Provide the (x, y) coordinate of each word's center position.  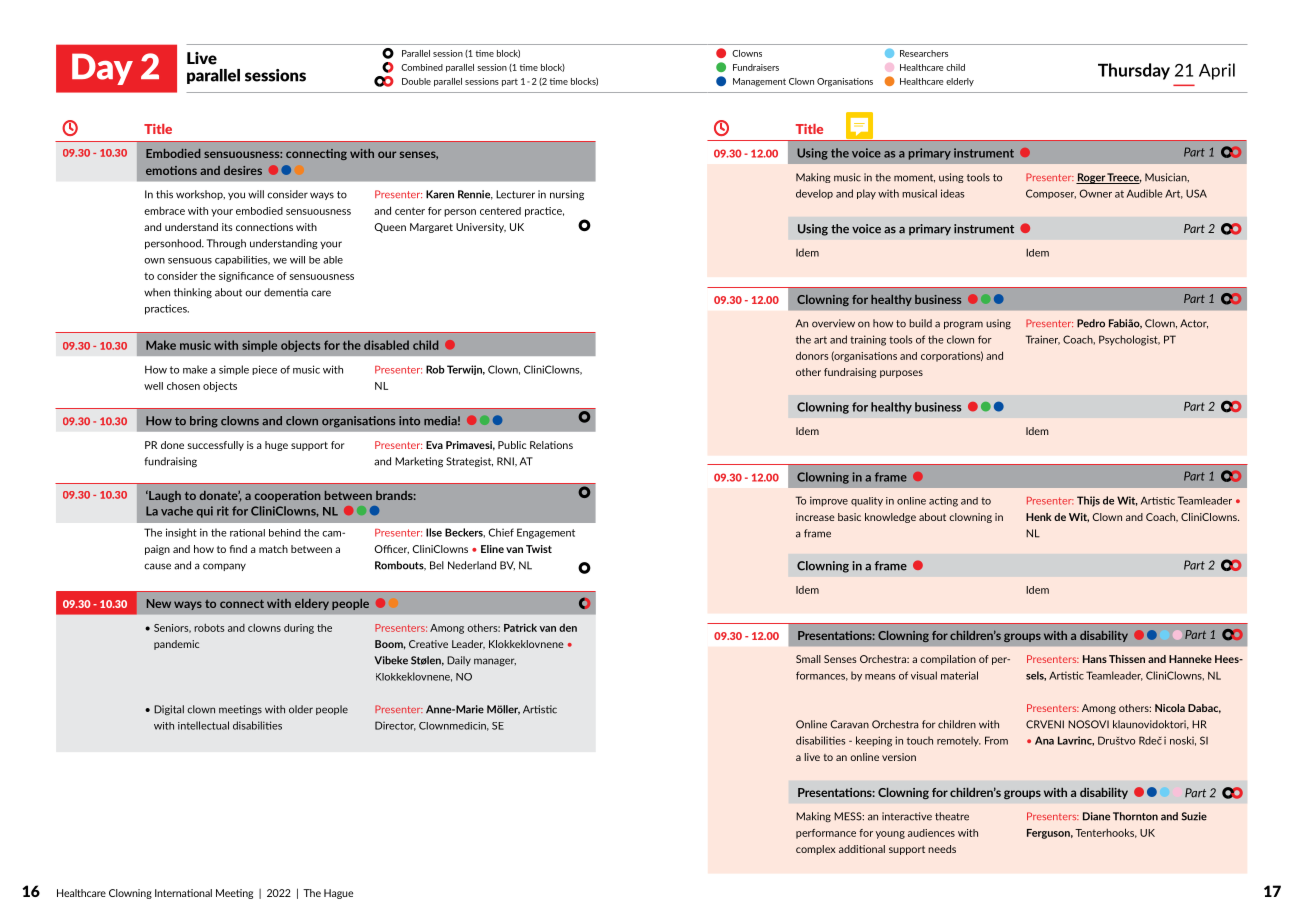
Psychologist (1129, 340)
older (301, 709)
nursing (567, 195)
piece (264, 370)
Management (759, 82)
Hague (338, 894)
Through (226, 244)
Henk (1039, 517)
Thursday (1134, 71)
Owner (1095, 193)
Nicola (1170, 708)
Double (416, 81)
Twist (539, 549)
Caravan (849, 724)
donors (812, 355)
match (273, 549)
